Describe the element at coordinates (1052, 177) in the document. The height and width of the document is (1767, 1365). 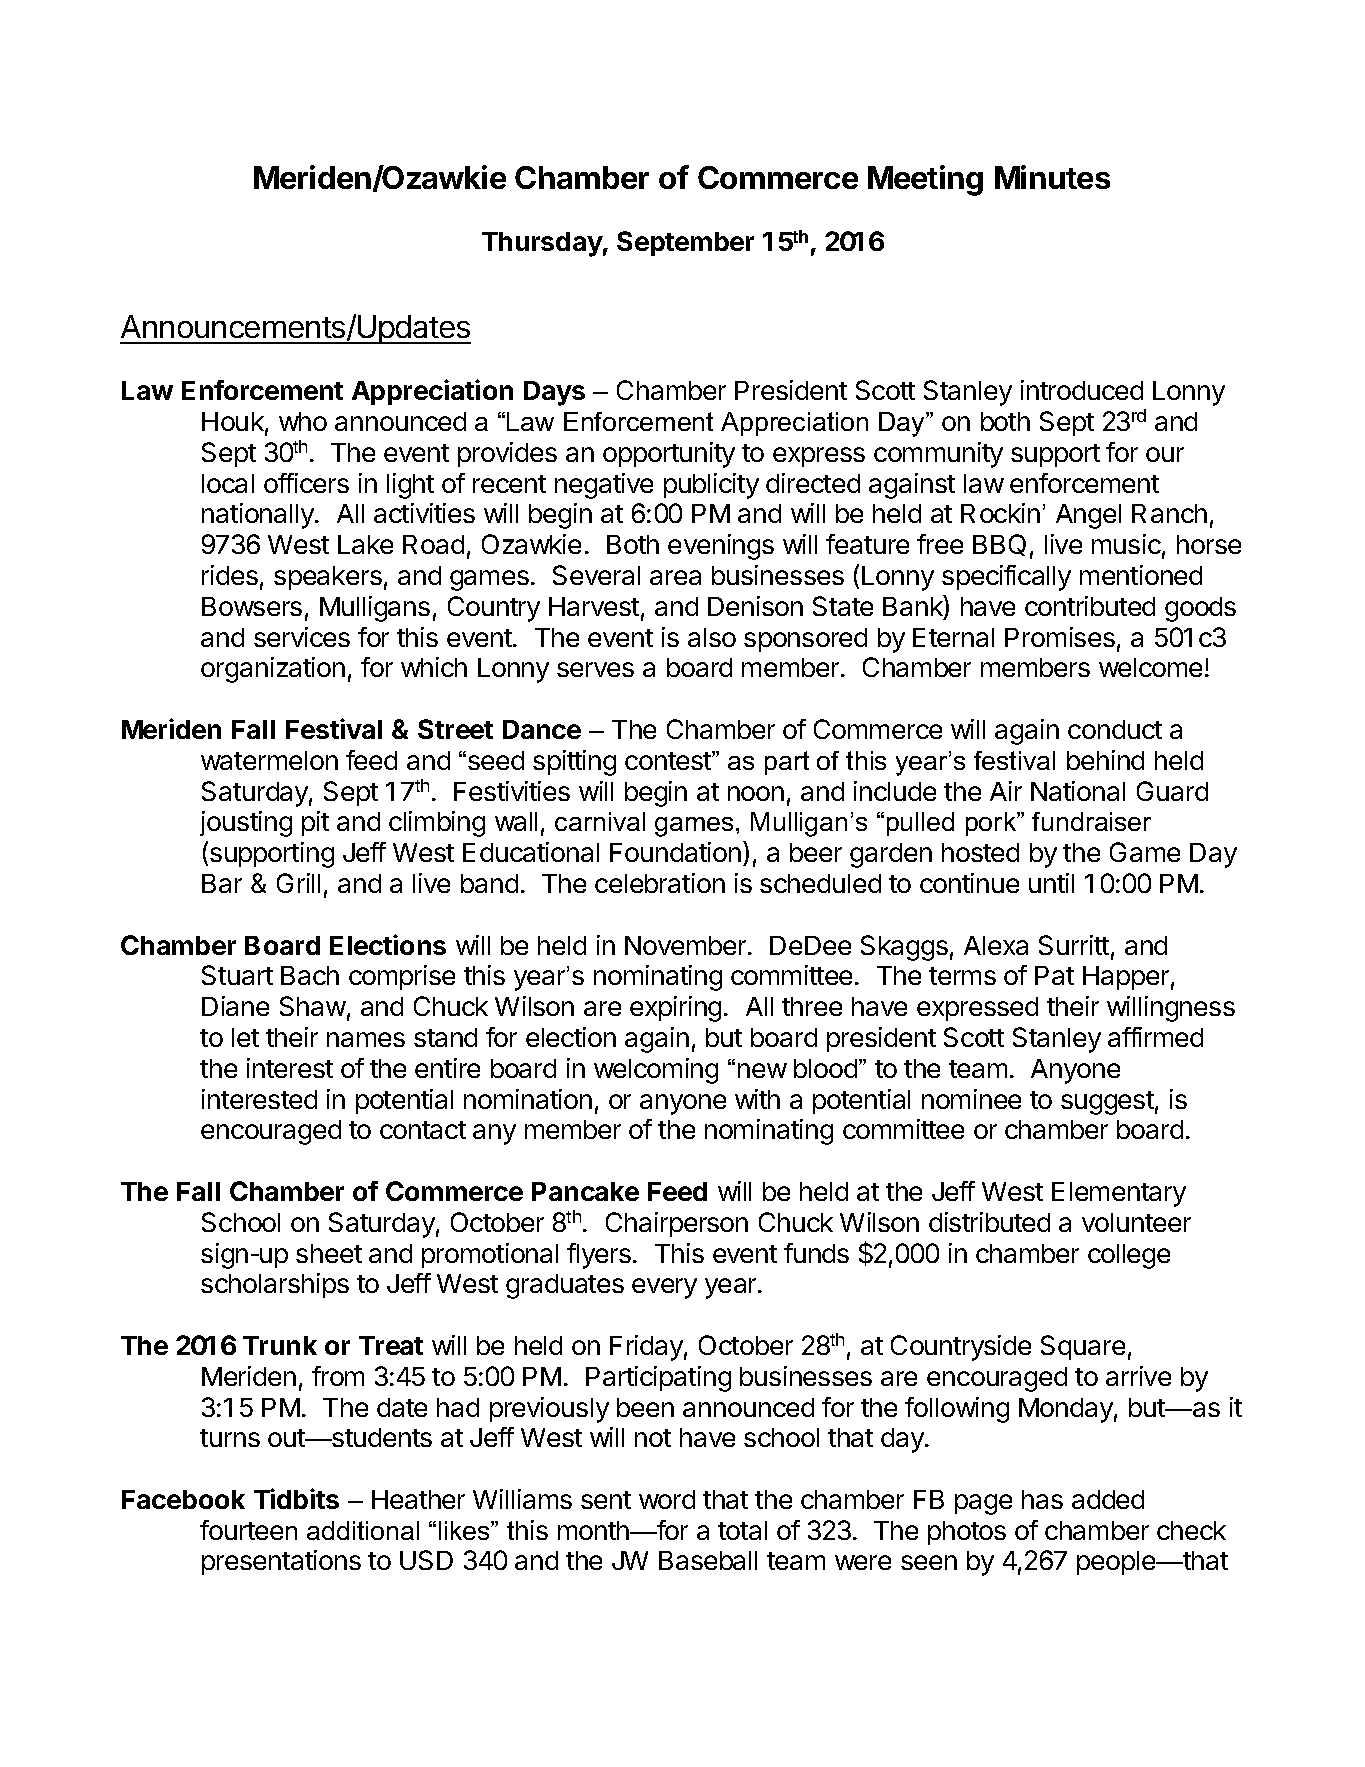
I see `Minutes` at that location.
